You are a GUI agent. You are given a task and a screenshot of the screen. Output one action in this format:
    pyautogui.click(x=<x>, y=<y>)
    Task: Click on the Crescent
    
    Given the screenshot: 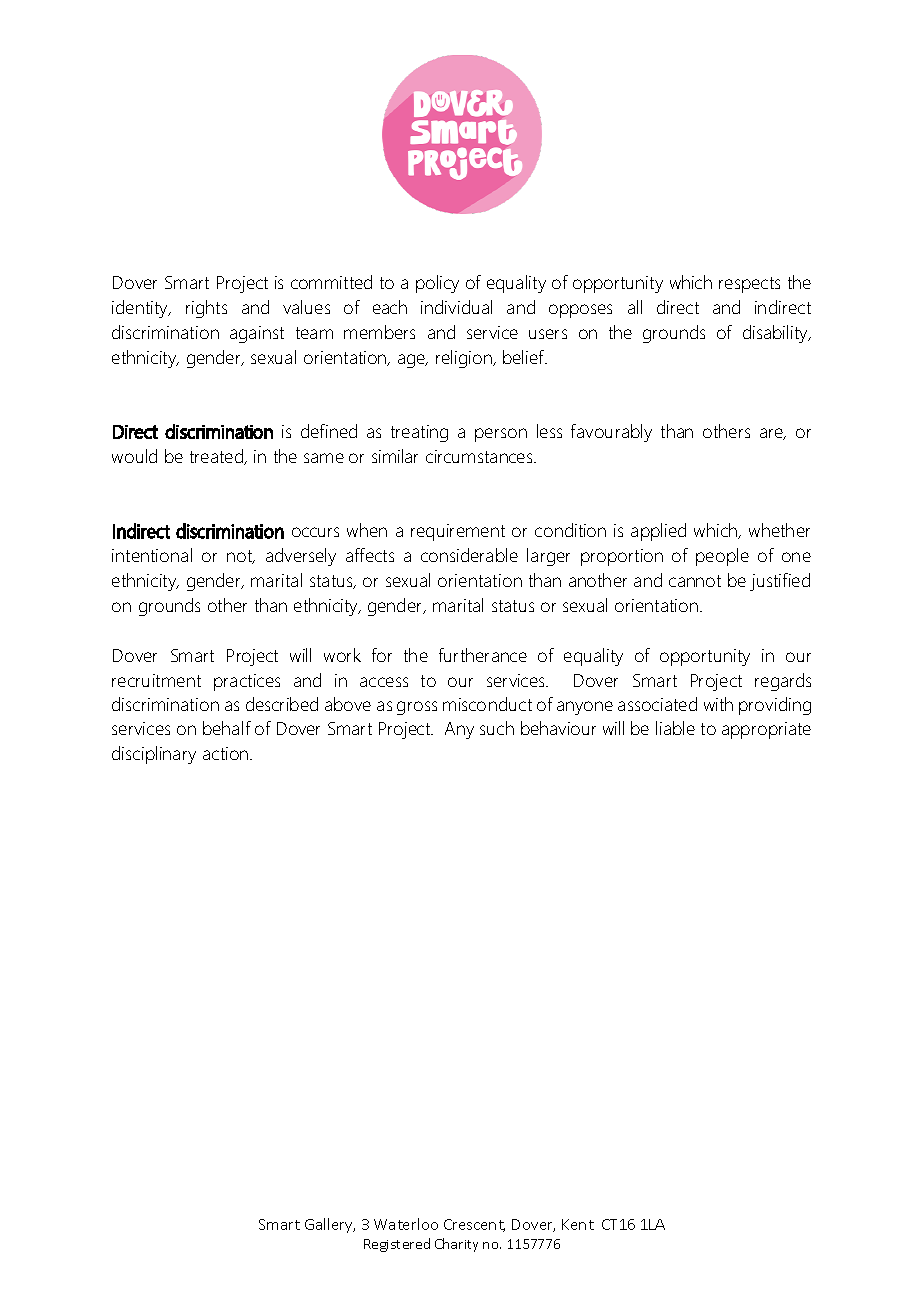 What is the action you would take?
    pyautogui.click(x=474, y=1225)
